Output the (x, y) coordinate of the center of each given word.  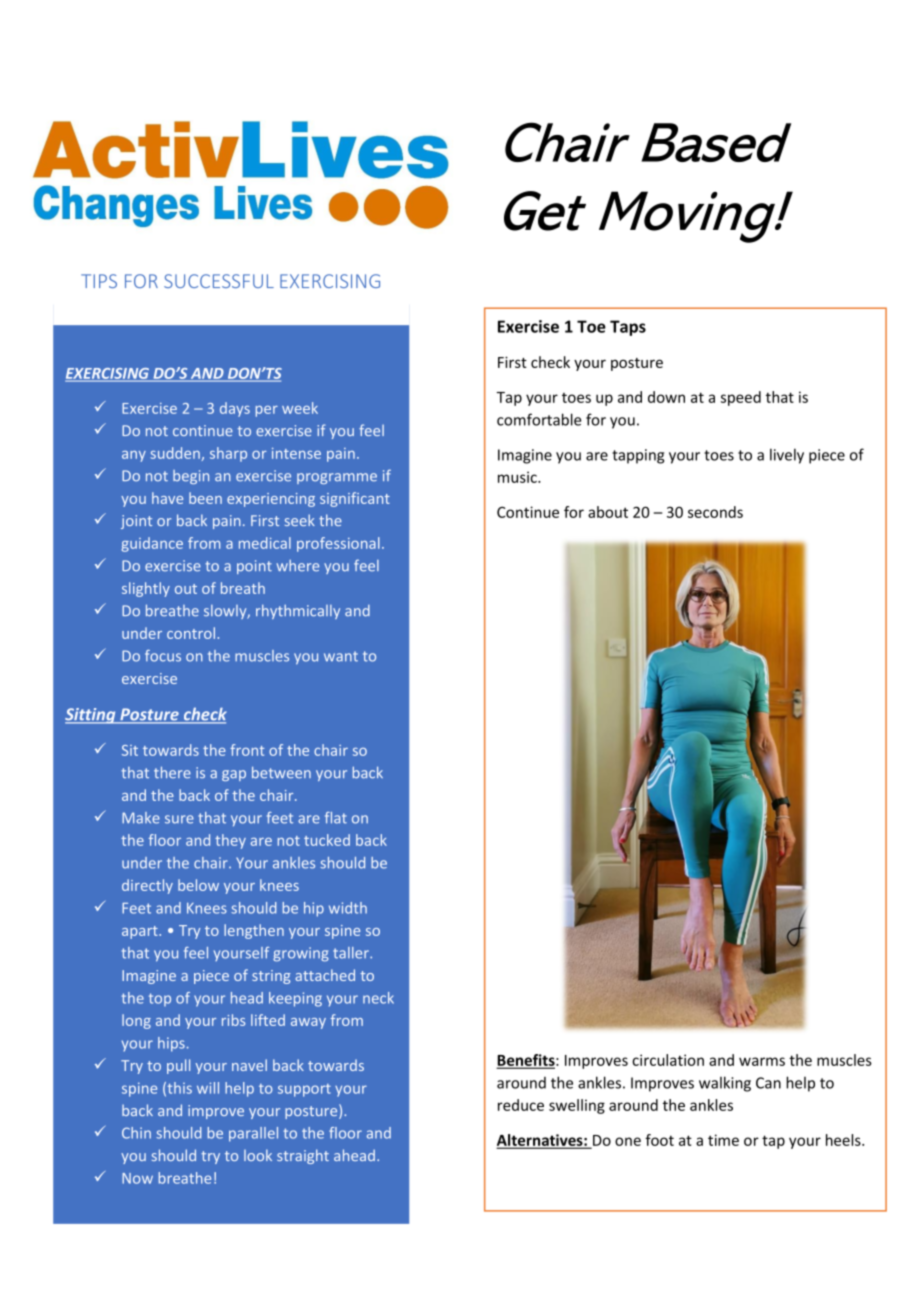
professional (338, 544)
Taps (628, 328)
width (348, 908)
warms (762, 1061)
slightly (146, 589)
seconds (715, 512)
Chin (136, 1133)
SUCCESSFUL (219, 281)
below (198, 885)
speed (741, 398)
